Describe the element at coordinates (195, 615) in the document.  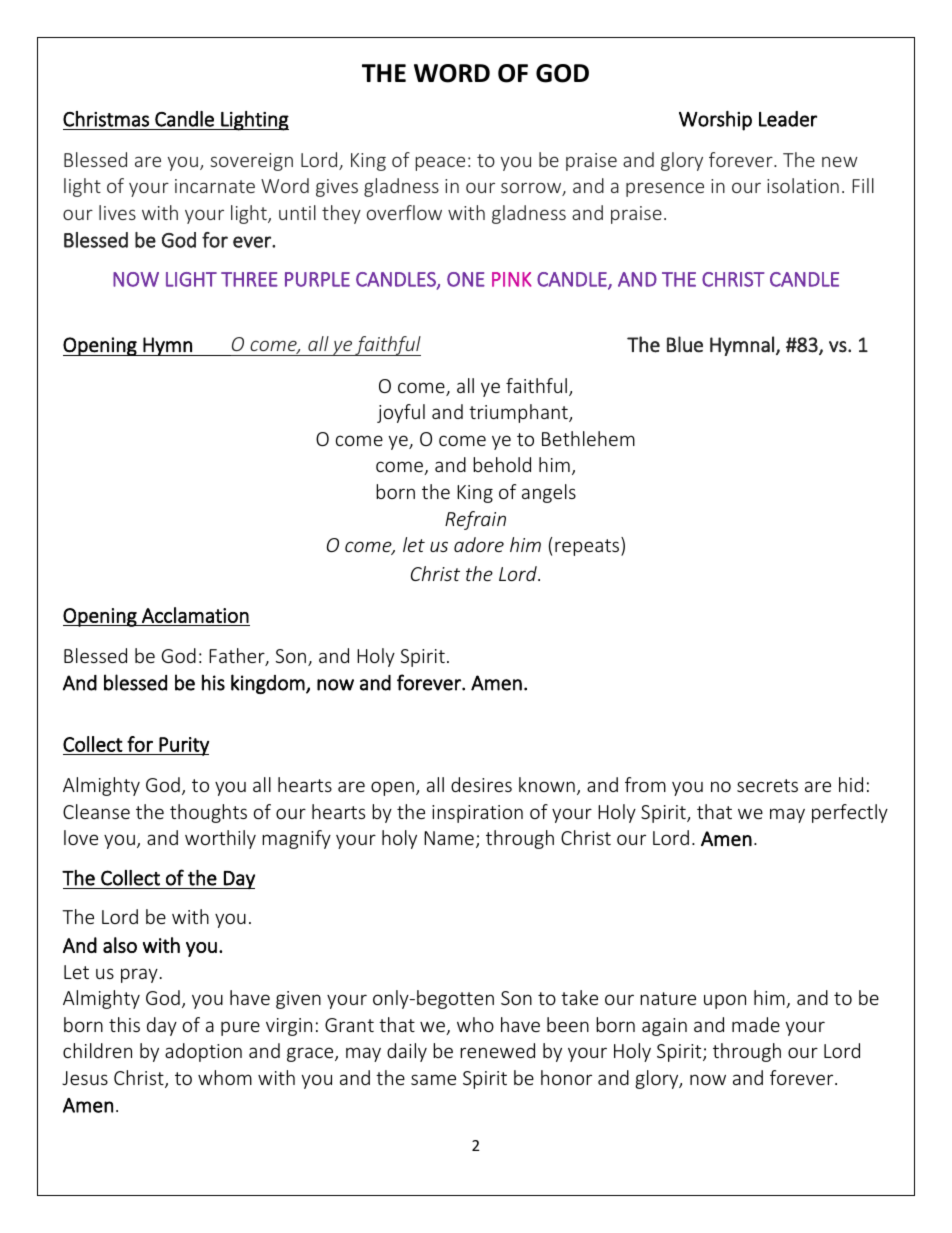
I see `Acclamation` at that location.
